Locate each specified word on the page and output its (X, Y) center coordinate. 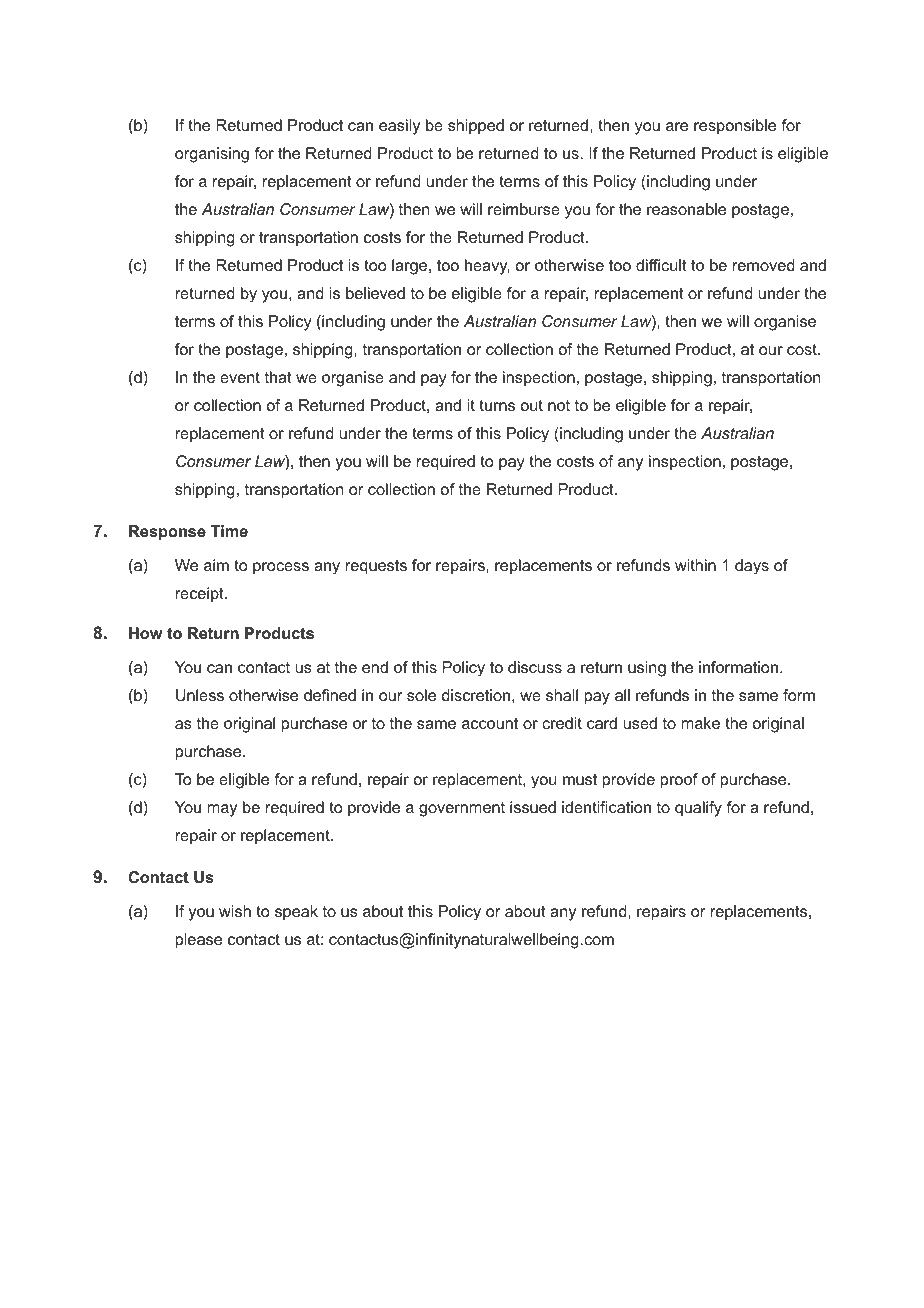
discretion (476, 695)
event (240, 377)
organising (212, 155)
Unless (200, 695)
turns (497, 405)
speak (296, 913)
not (559, 405)
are (677, 126)
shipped (476, 127)
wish (235, 911)
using (647, 669)
